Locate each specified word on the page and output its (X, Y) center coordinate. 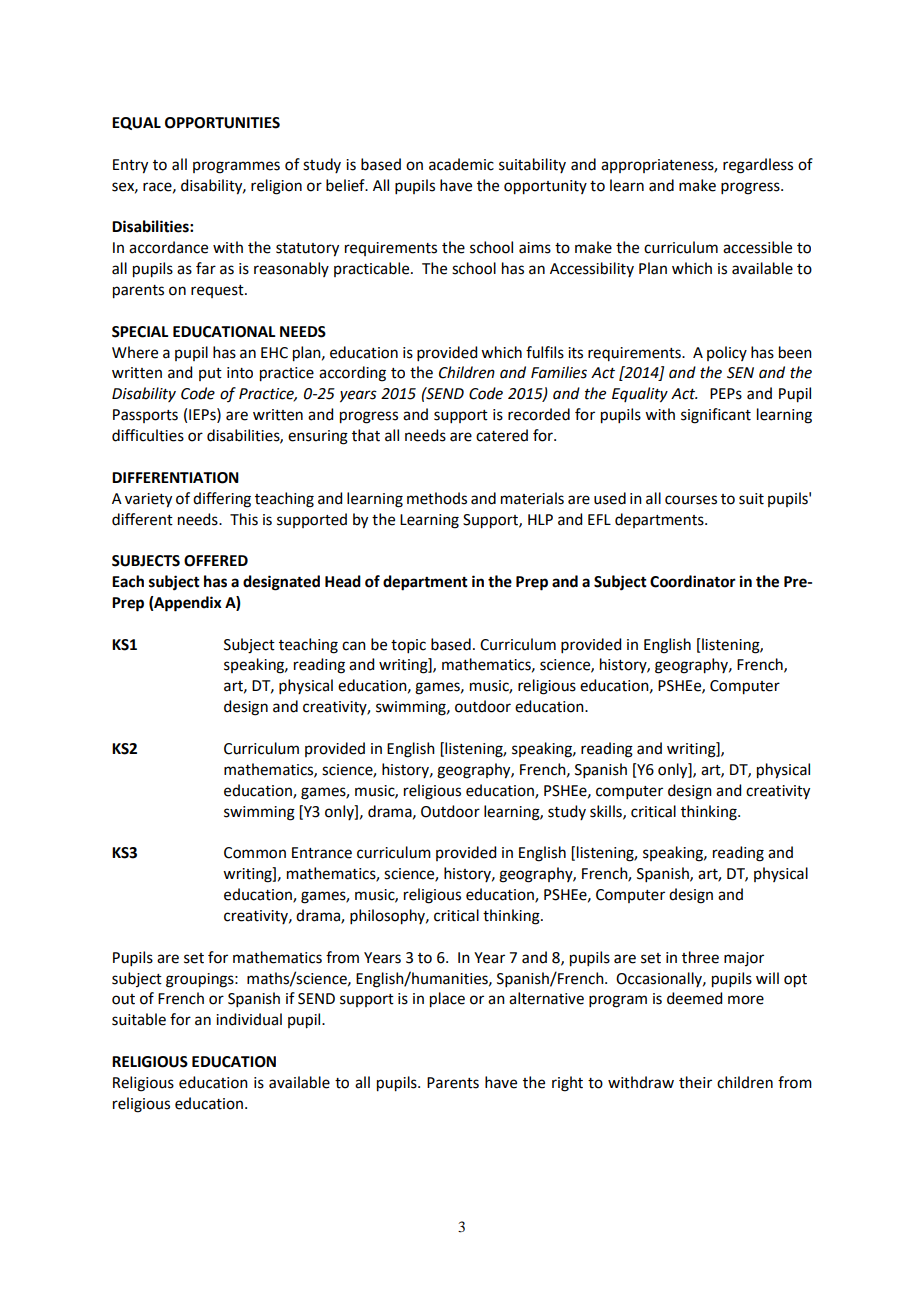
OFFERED (216, 561)
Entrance (322, 853)
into (240, 373)
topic (408, 646)
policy (727, 353)
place (447, 1000)
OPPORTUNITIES (222, 123)
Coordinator (693, 581)
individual (249, 1019)
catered (502, 435)
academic (461, 164)
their (695, 1082)
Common (255, 853)
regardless (758, 166)
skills (607, 812)
